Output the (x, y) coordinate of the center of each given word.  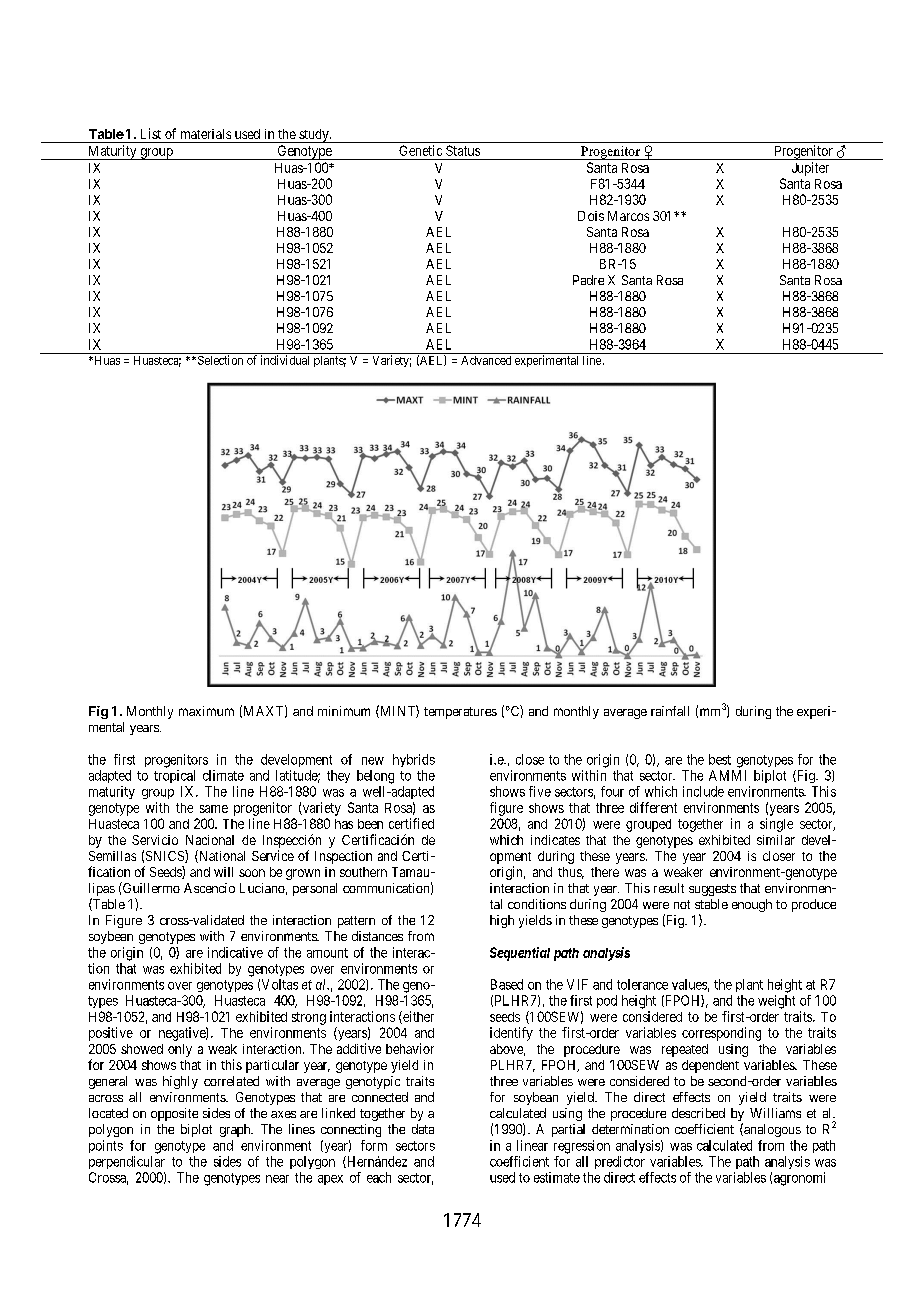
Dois (591, 216)
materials (206, 134)
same (214, 809)
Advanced (486, 360)
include (703, 791)
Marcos (628, 216)
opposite (174, 1114)
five (540, 791)
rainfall (670, 711)
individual (285, 360)
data (423, 1129)
